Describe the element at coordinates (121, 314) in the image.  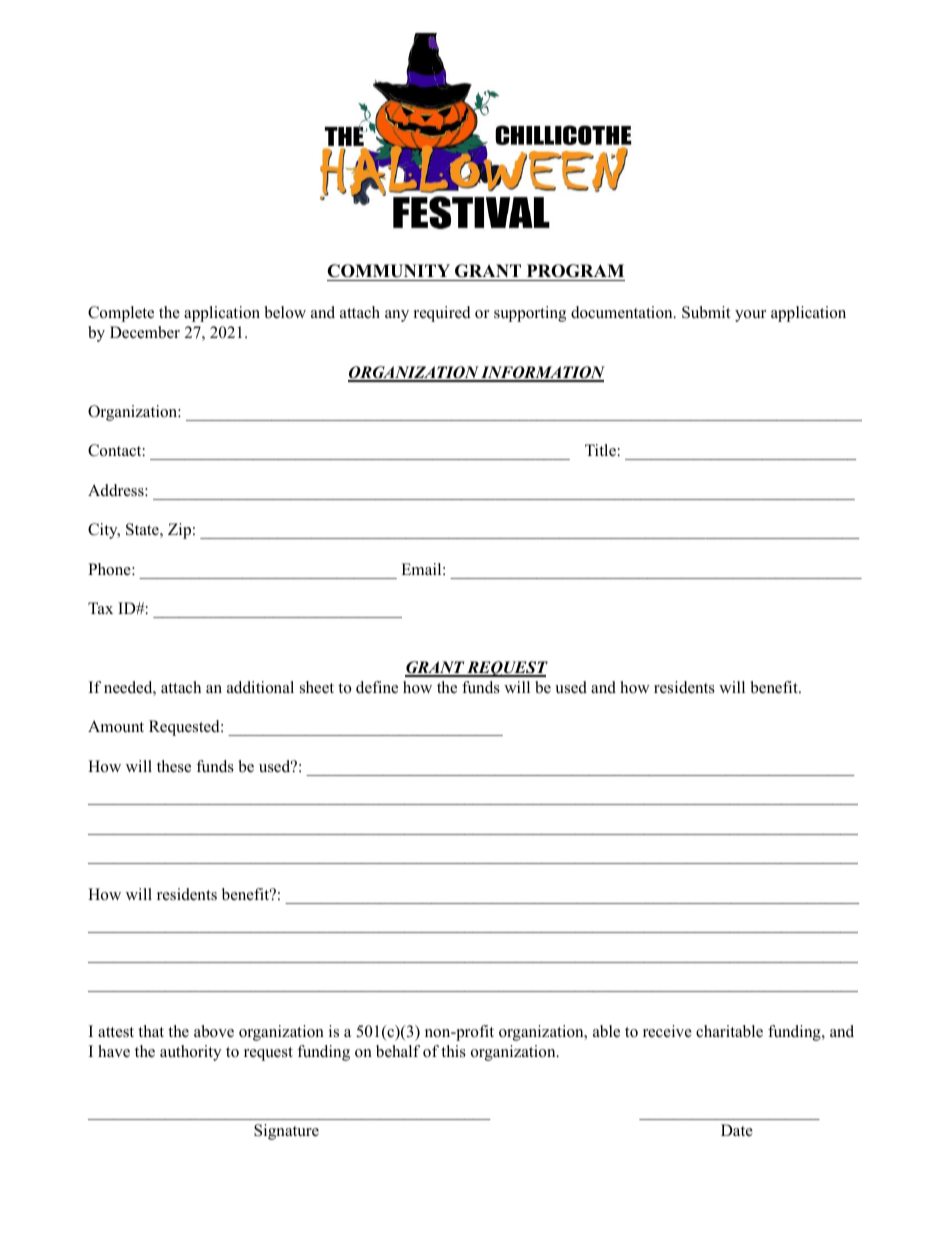
I see `Complete` at that location.
